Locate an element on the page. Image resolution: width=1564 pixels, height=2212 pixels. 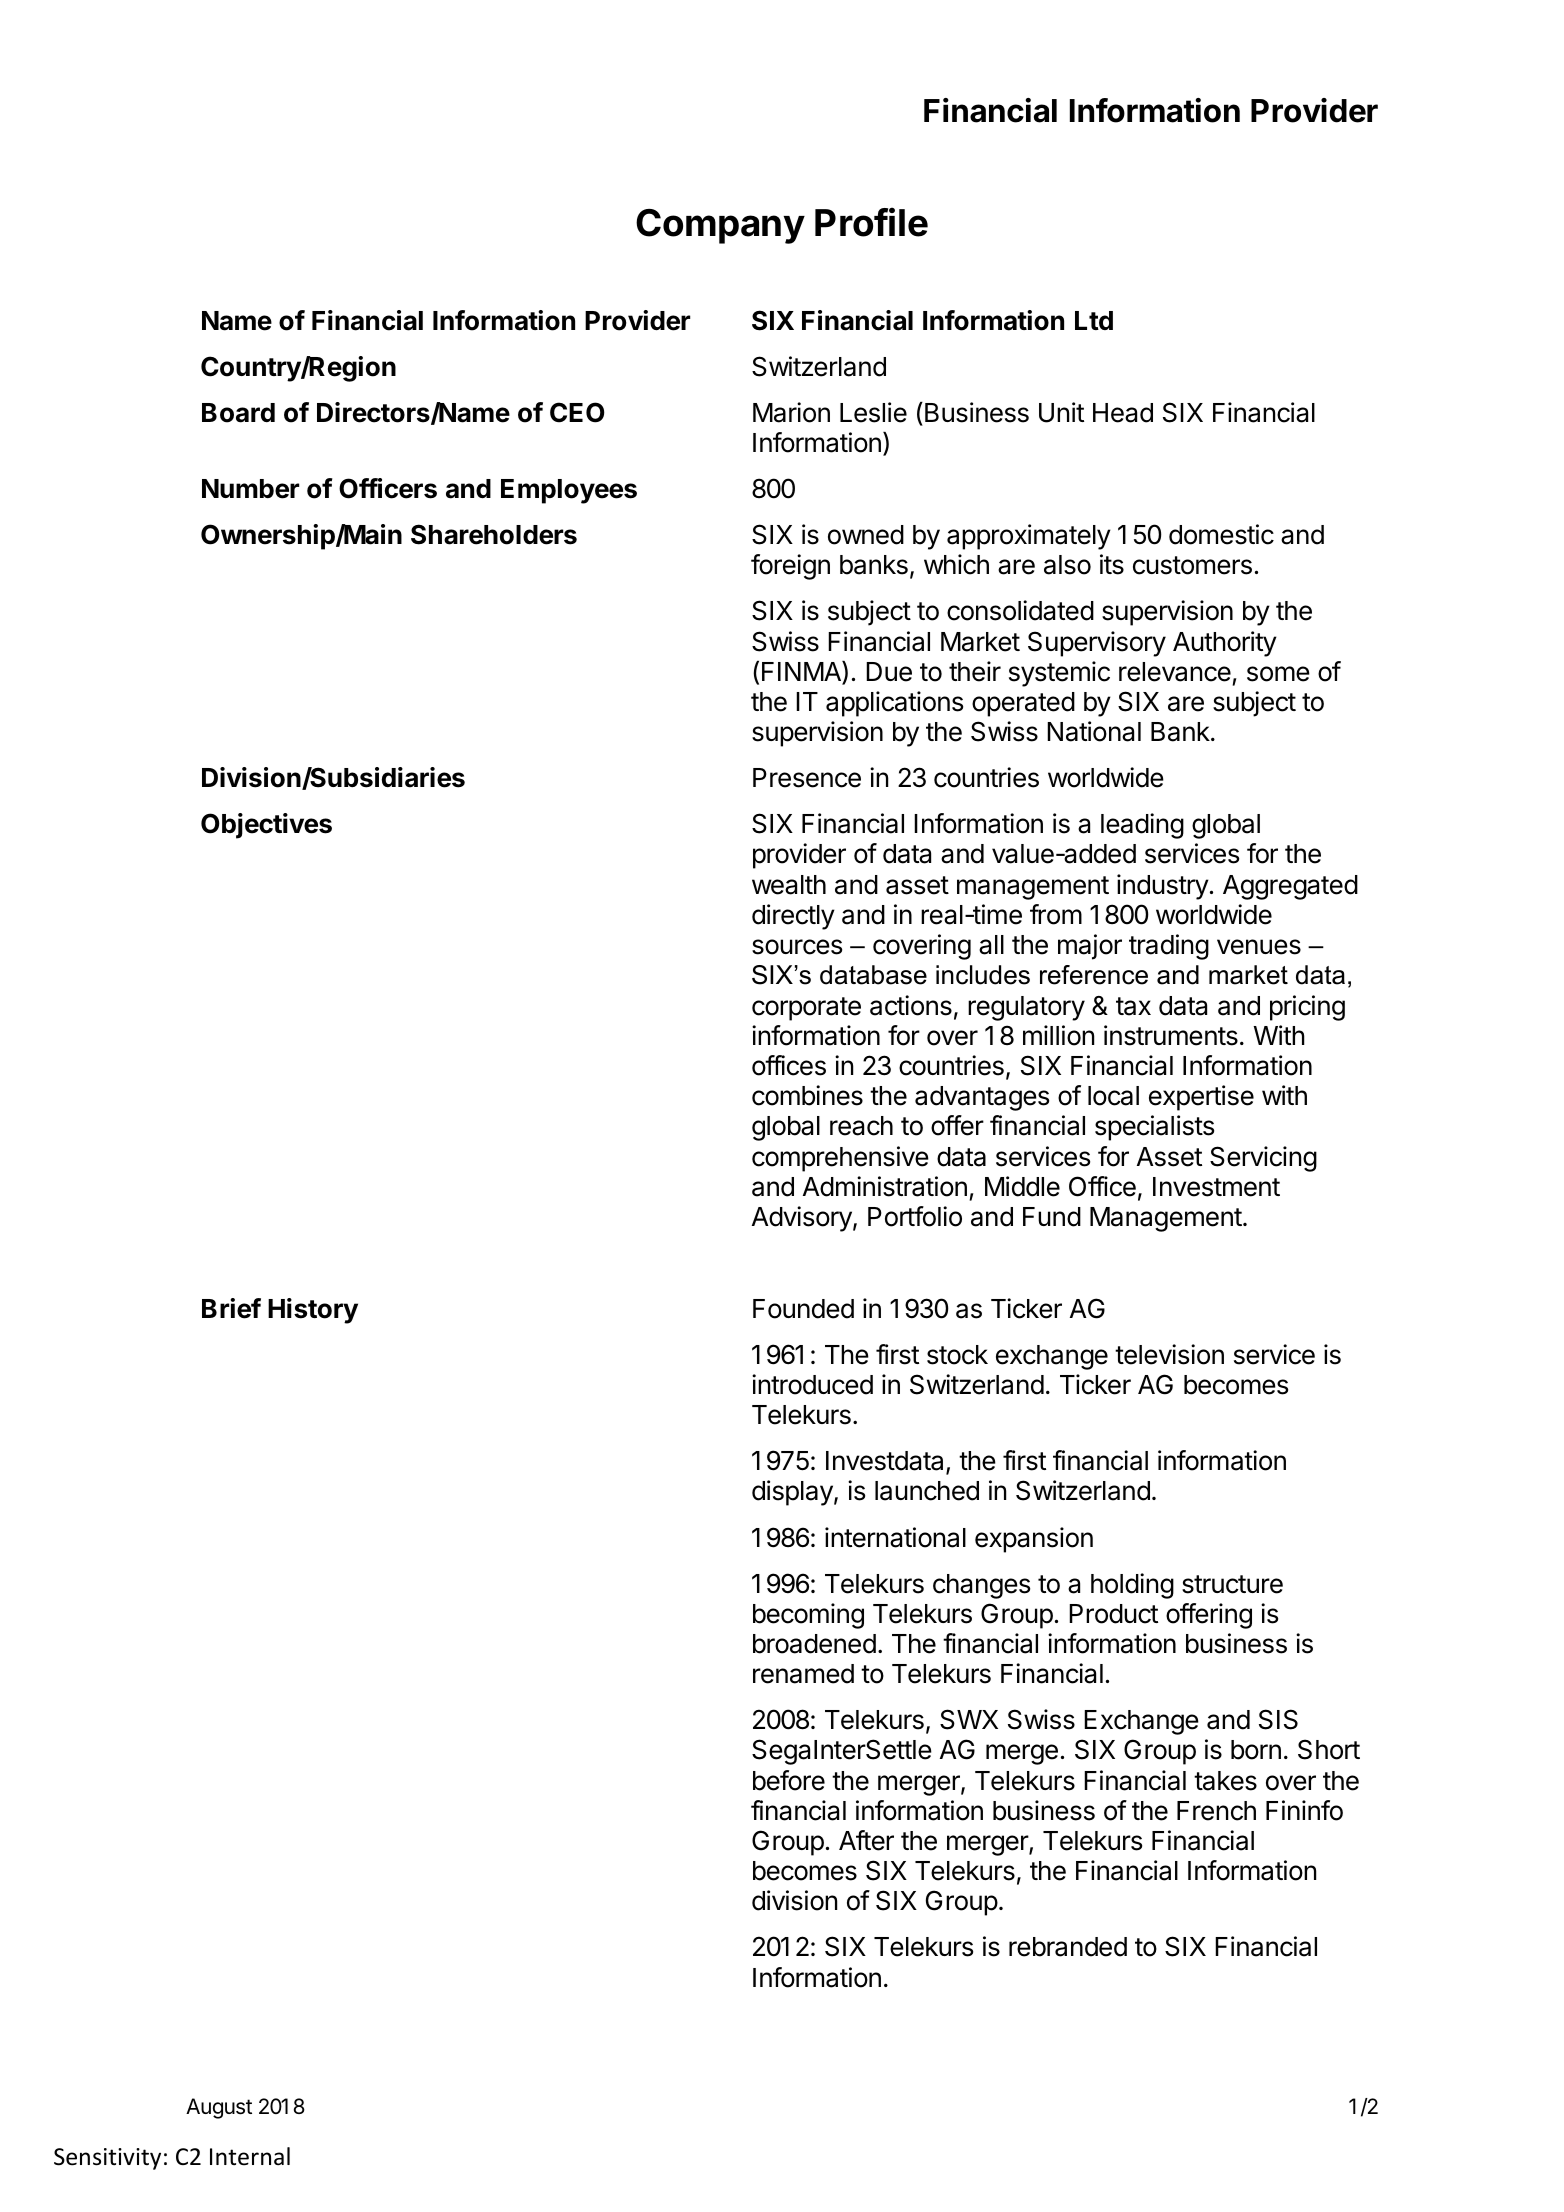
Brief is located at coordinates (231, 1308).
